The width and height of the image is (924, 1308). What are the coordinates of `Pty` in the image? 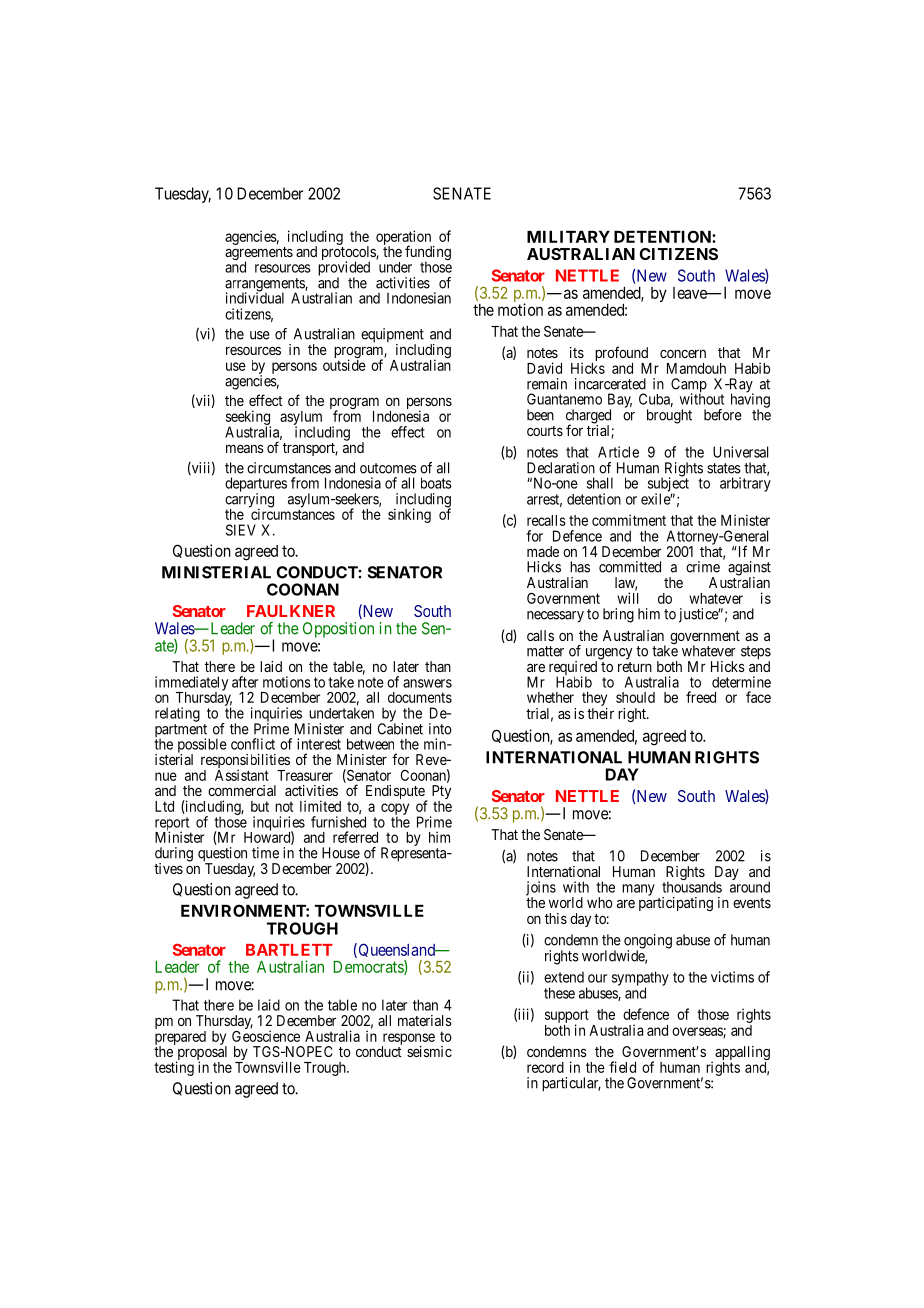 It's located at (441, 793).
